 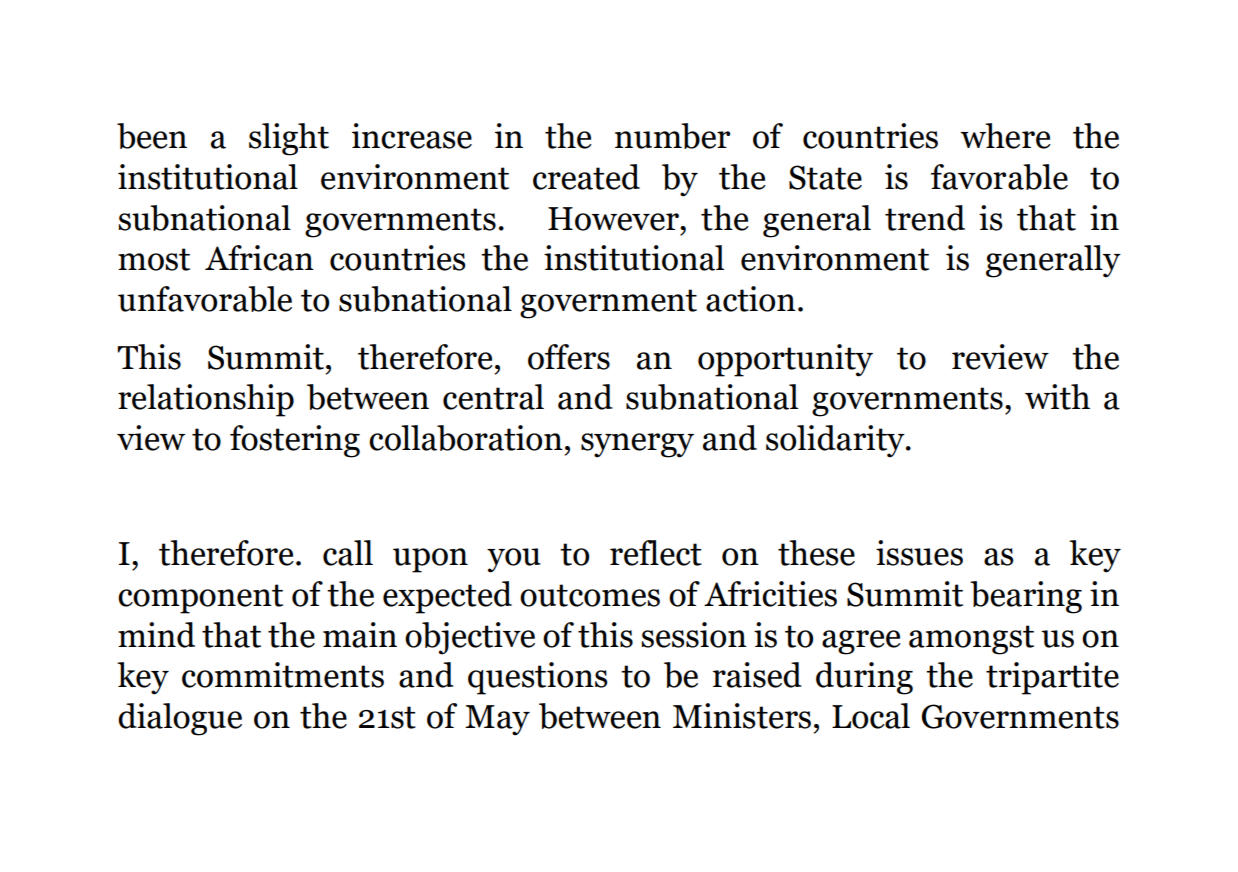 What do you see at coordinates (283, 675) in the page?
I see `commitments` at bounding box center [283, 675].
